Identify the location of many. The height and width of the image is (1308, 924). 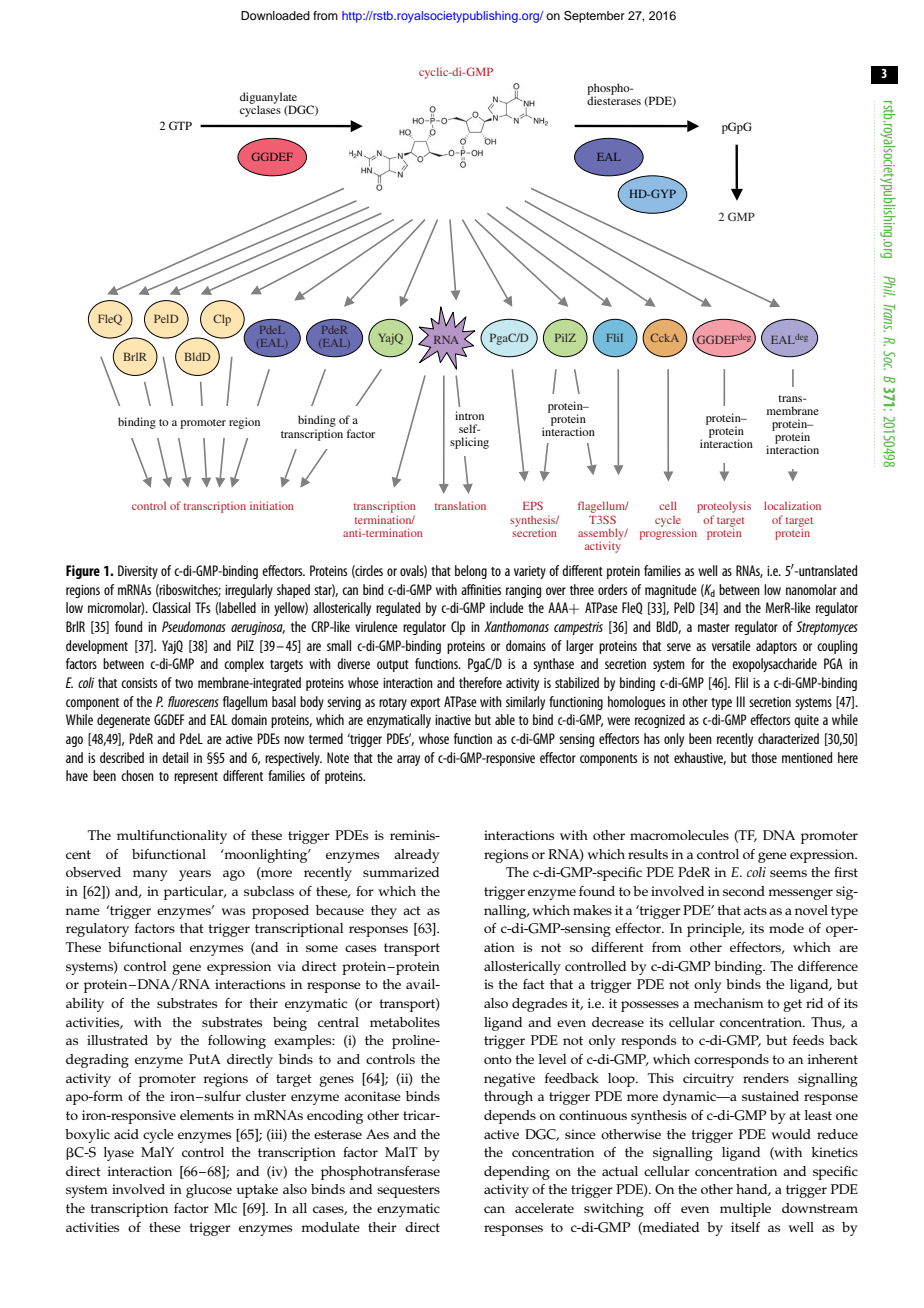
(150, 875).
